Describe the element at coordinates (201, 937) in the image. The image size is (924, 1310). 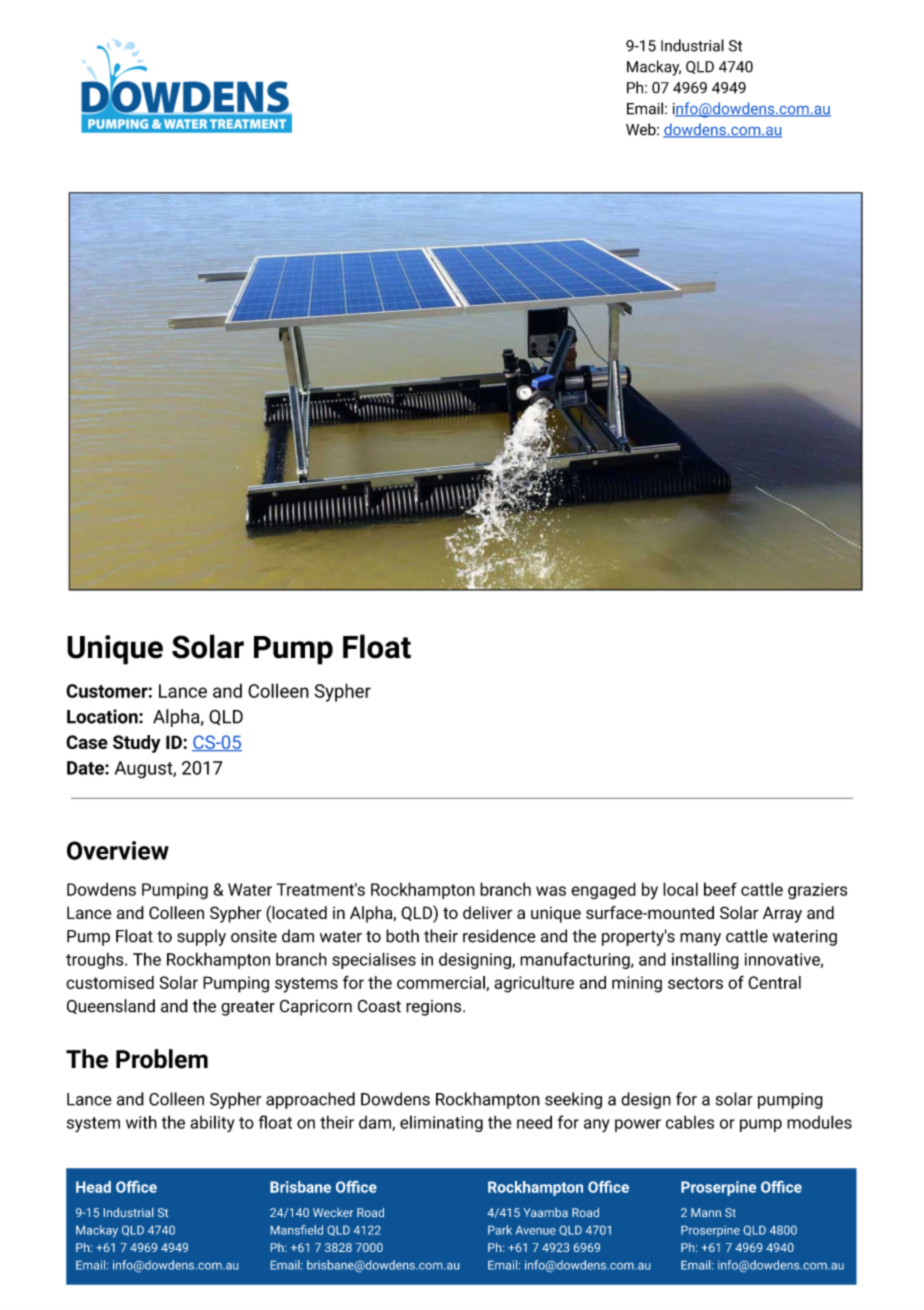
I see `supply` at that location.
